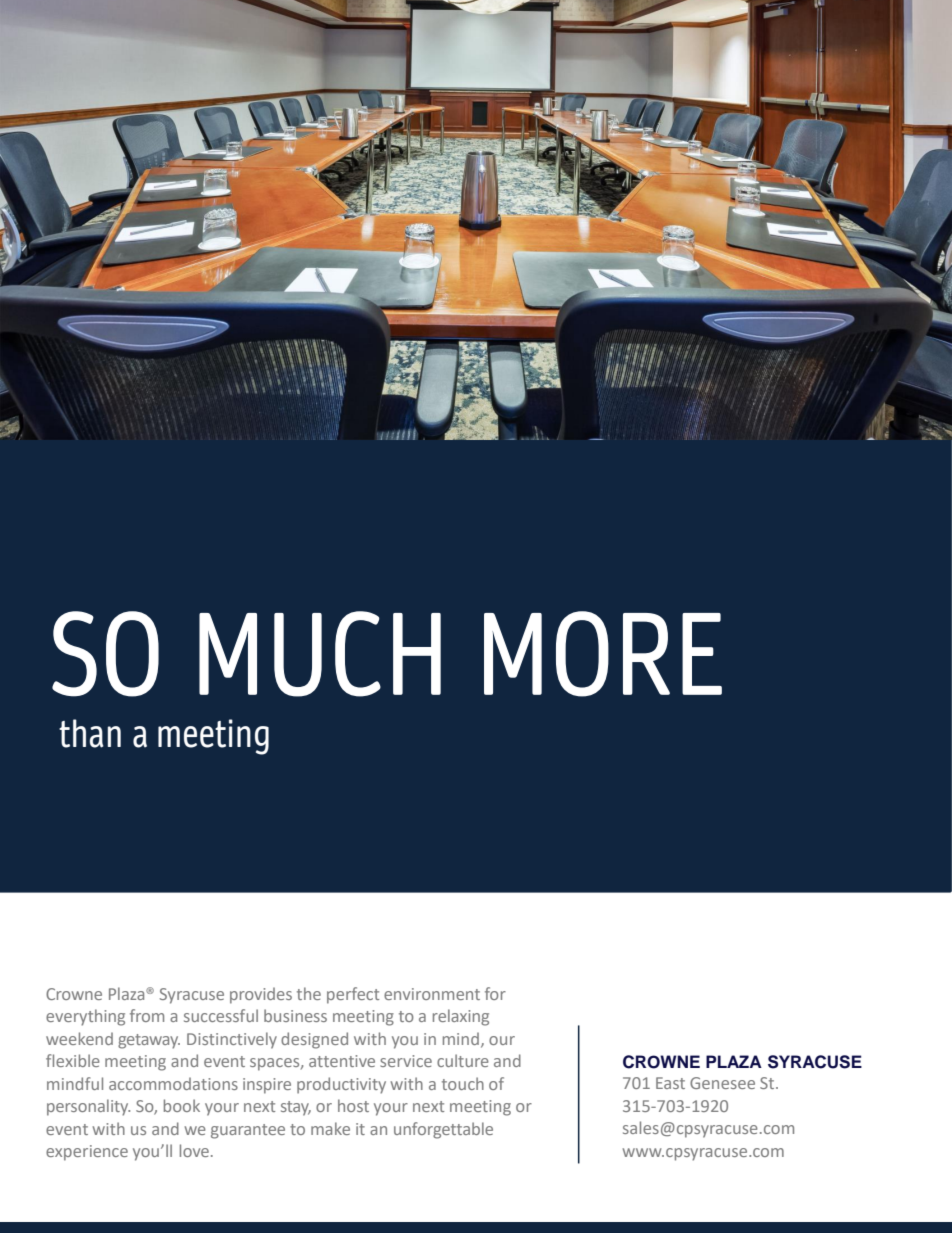  I want to click on love, so click(194, 1150).
